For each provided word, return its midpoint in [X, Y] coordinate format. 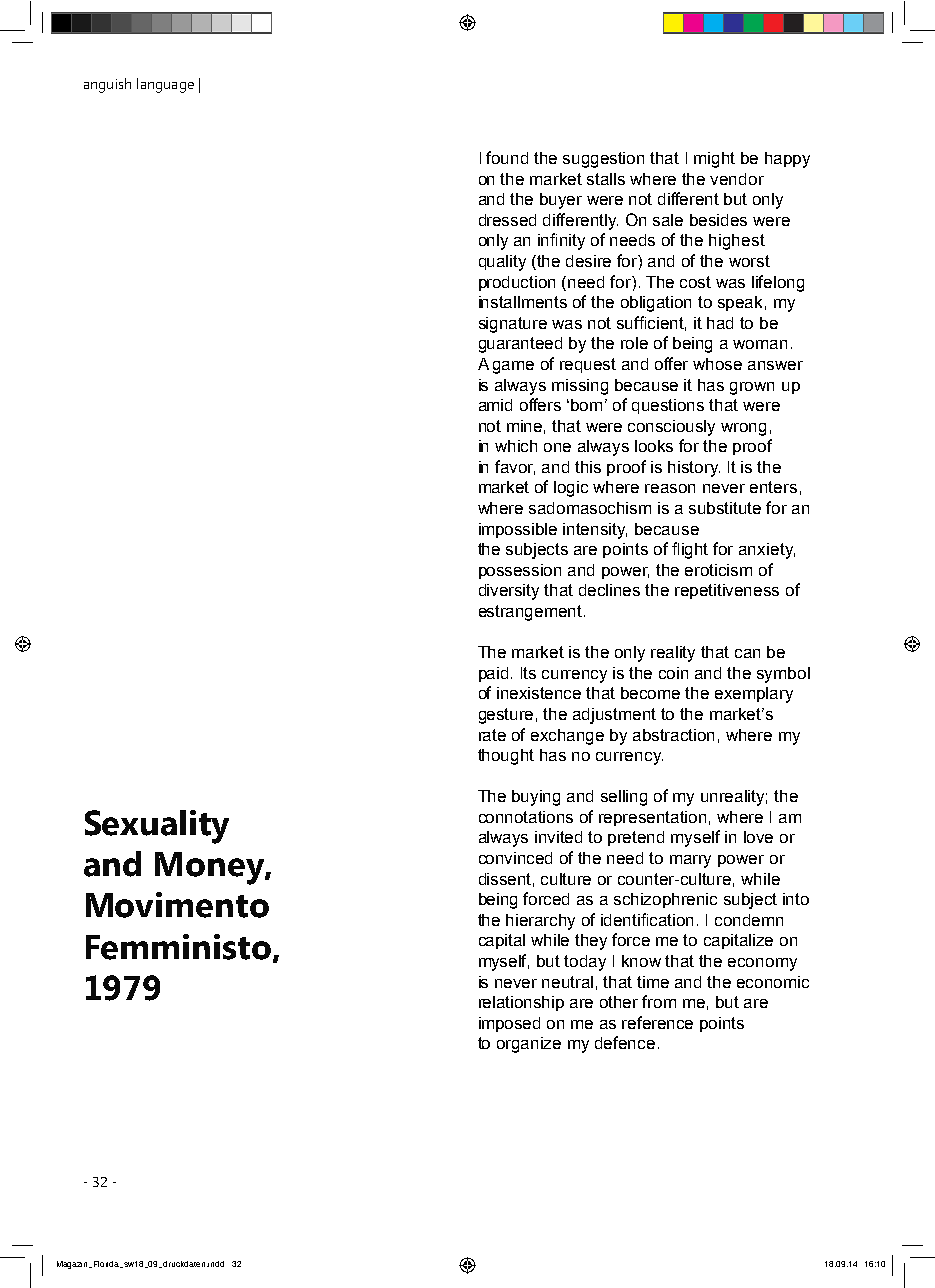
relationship [521, 1003]
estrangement [532, 613]
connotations [526, 817]
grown [752, 388]
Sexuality [157, 827]
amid [495, 405]
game [513, 367]
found [507, 157]
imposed [509, 1024]
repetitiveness [727, 591]
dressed [507, 220]
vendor [737, 179]
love [758, 837]
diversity [509, 592]
